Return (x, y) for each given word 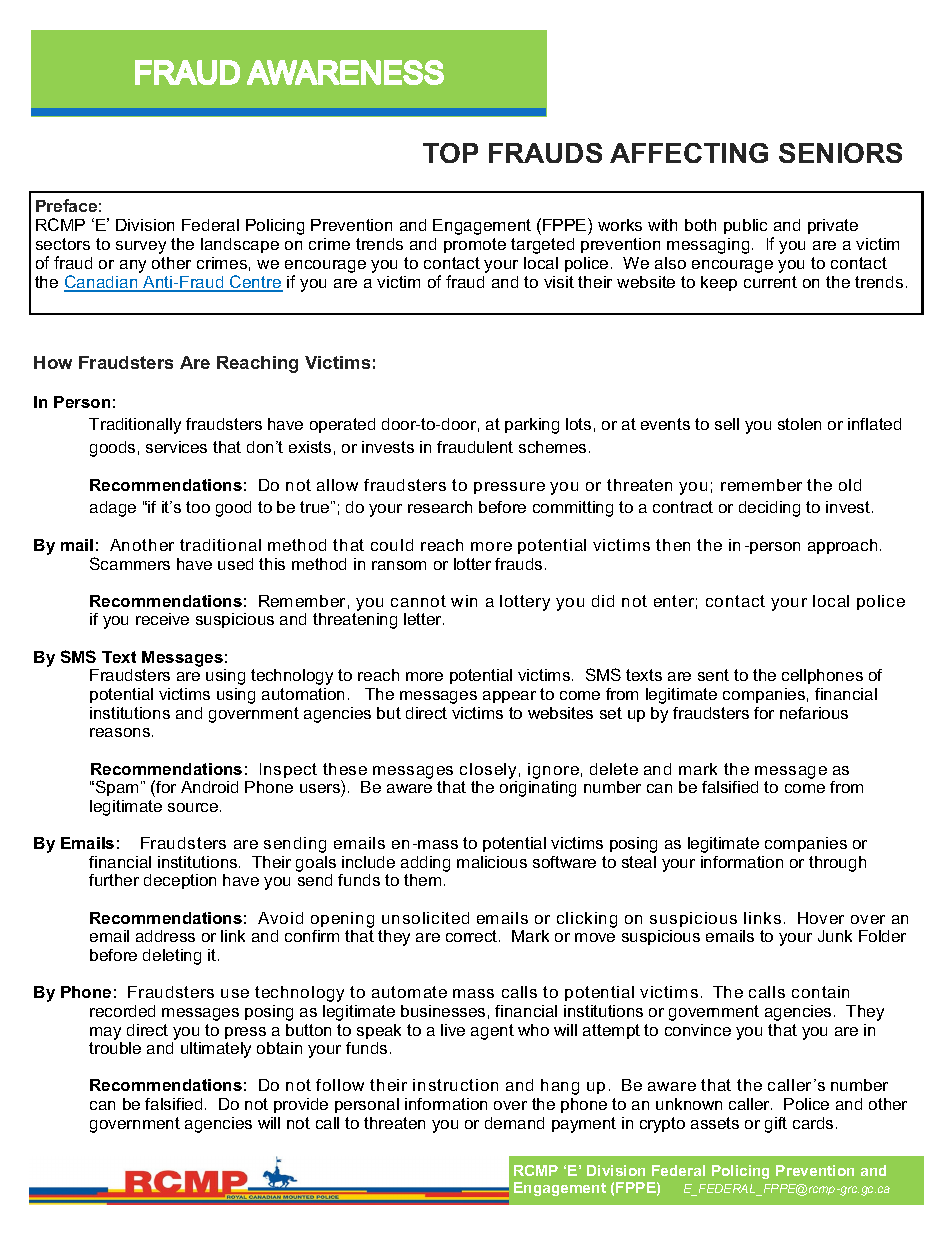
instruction (455, 1085)
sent (713, 675)
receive (162, 619)
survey (141, 247)
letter (424, 619)
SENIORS (840, 153)
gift (776, 1125)
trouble (115, 1048)
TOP (450, 153)
